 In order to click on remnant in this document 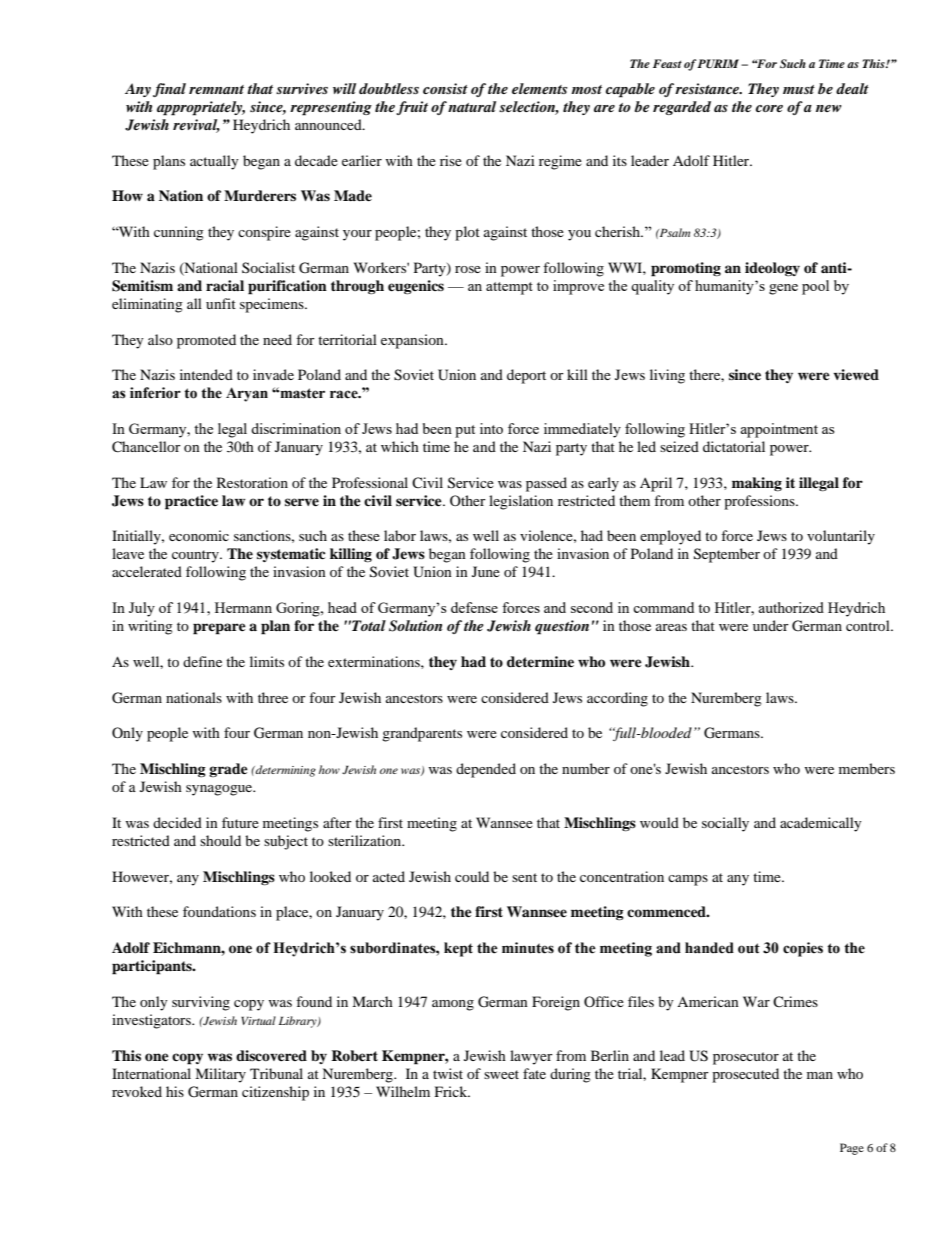, I will do `click(216, 89)`.
